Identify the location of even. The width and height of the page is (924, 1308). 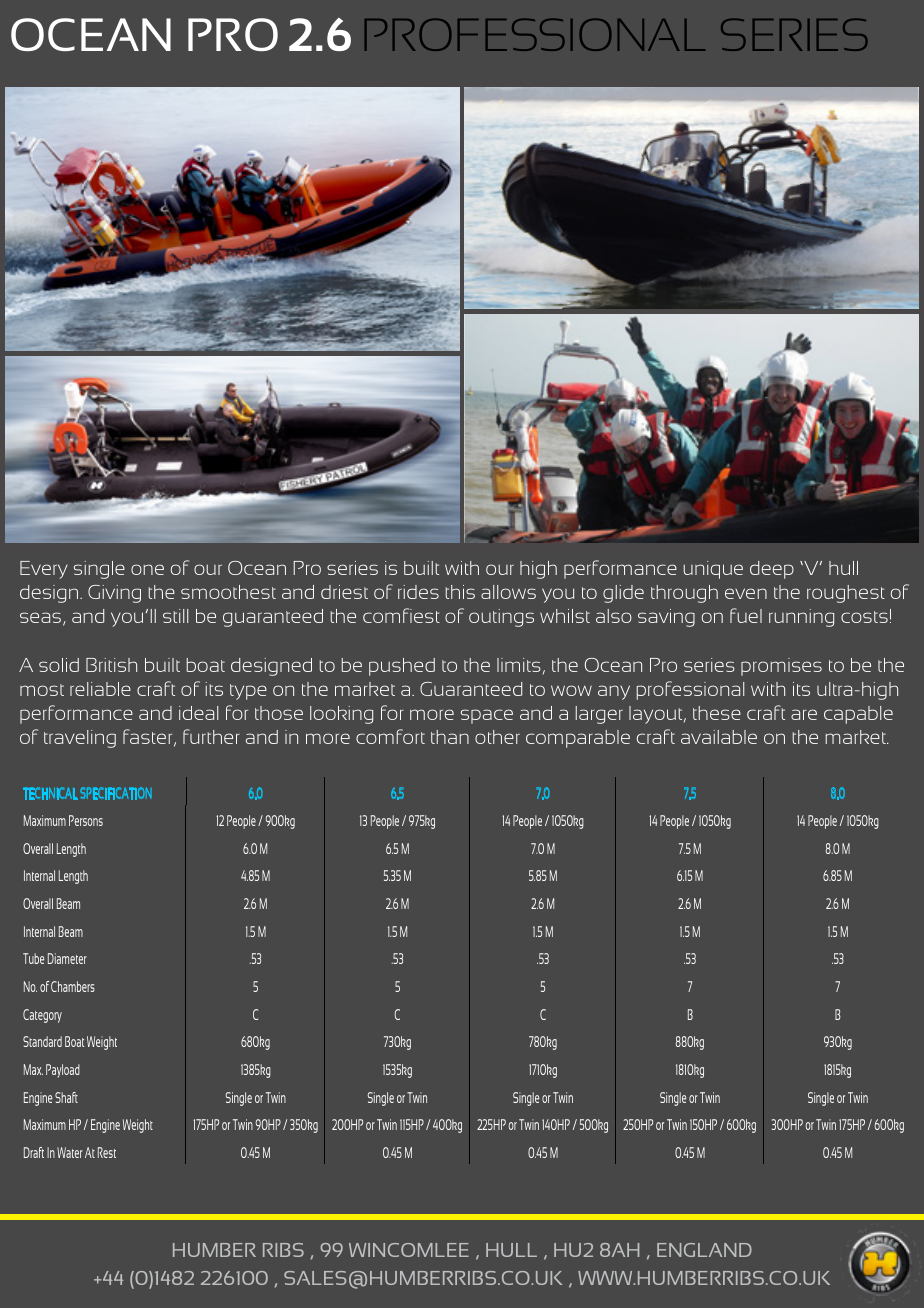
(746, 593).
